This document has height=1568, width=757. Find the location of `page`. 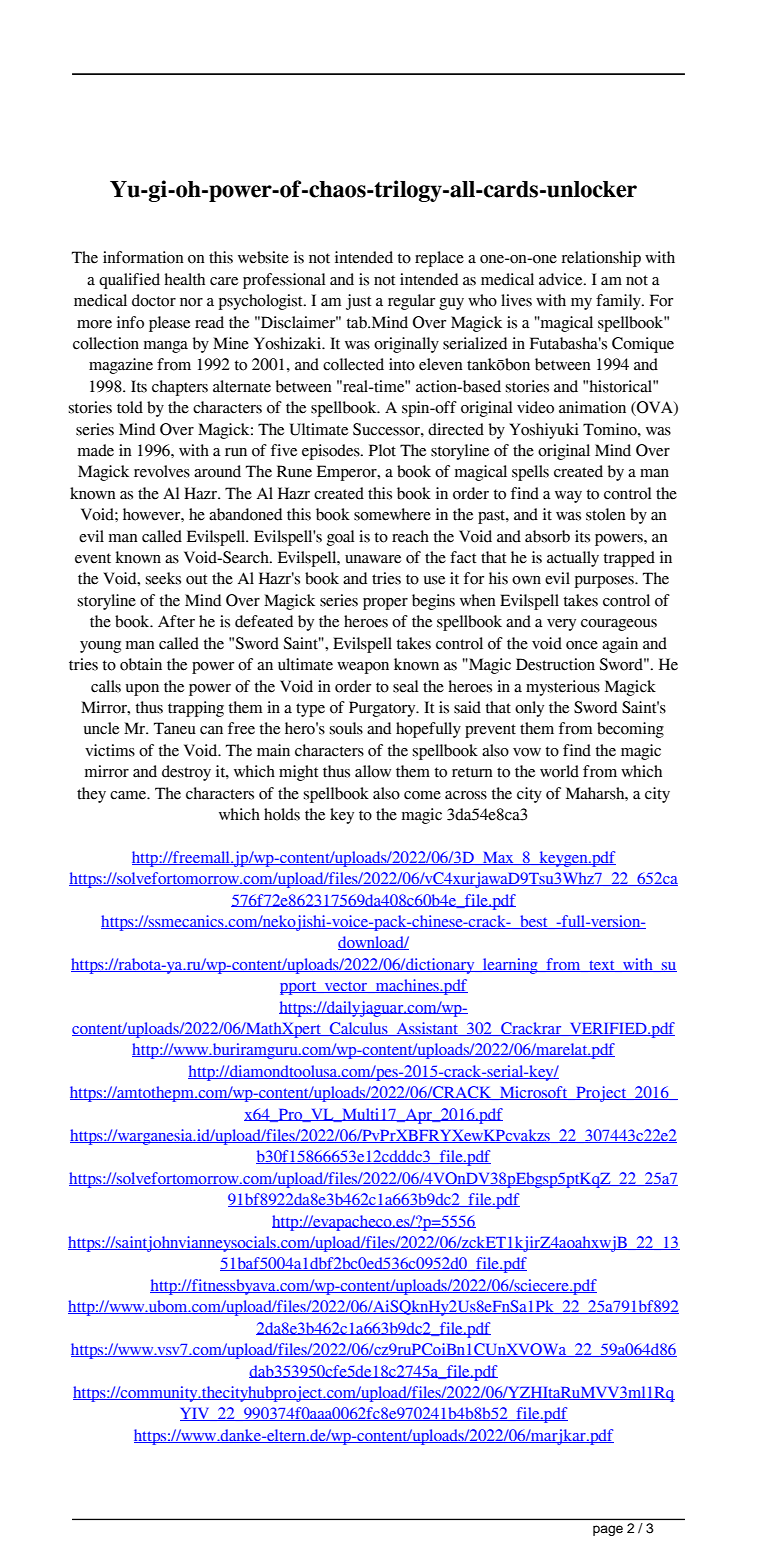

page is located at coordinates (608, 1530).
